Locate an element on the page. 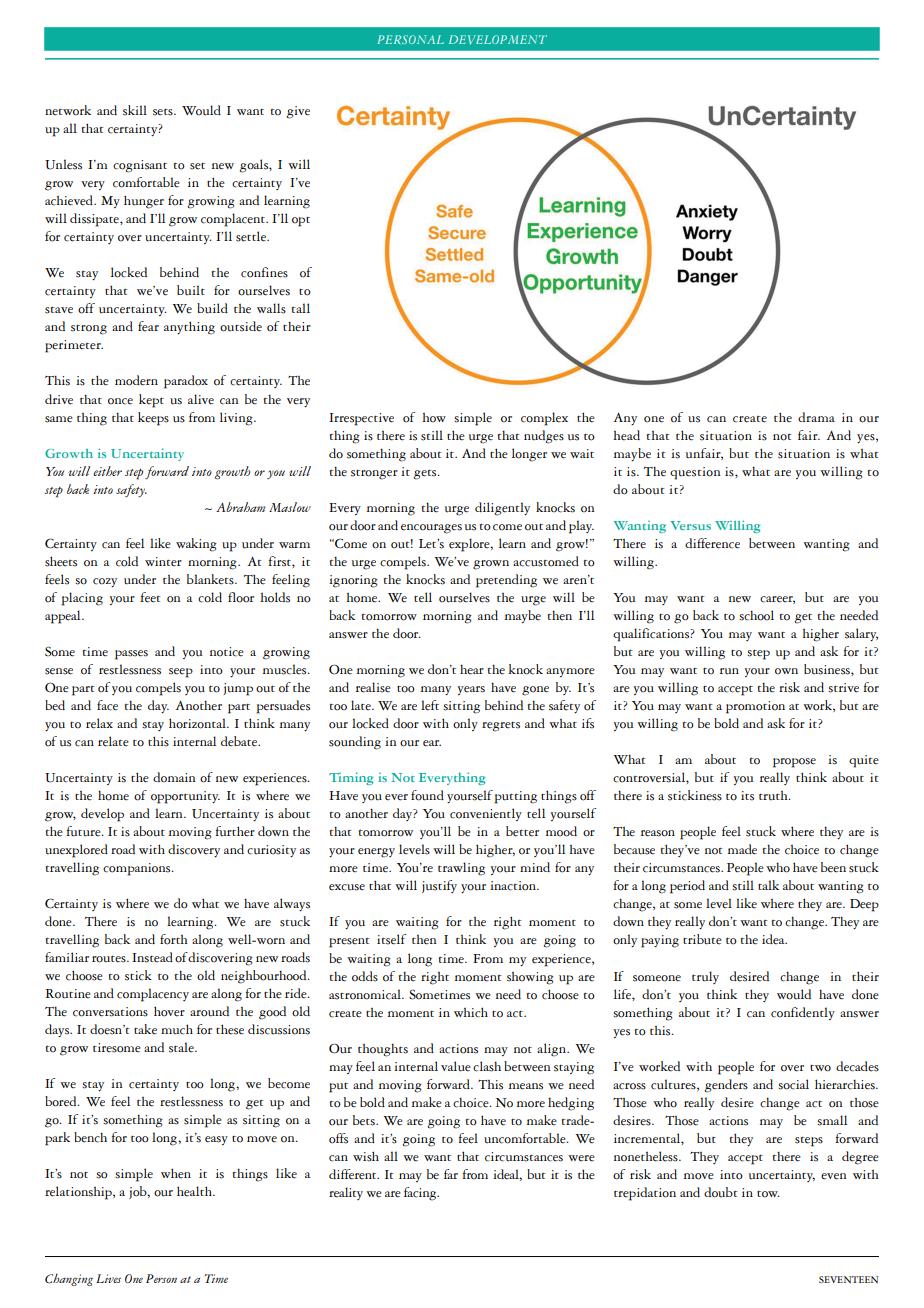 This page has width=924, height=1308. Lives is located at coordinates (108, 1278).
